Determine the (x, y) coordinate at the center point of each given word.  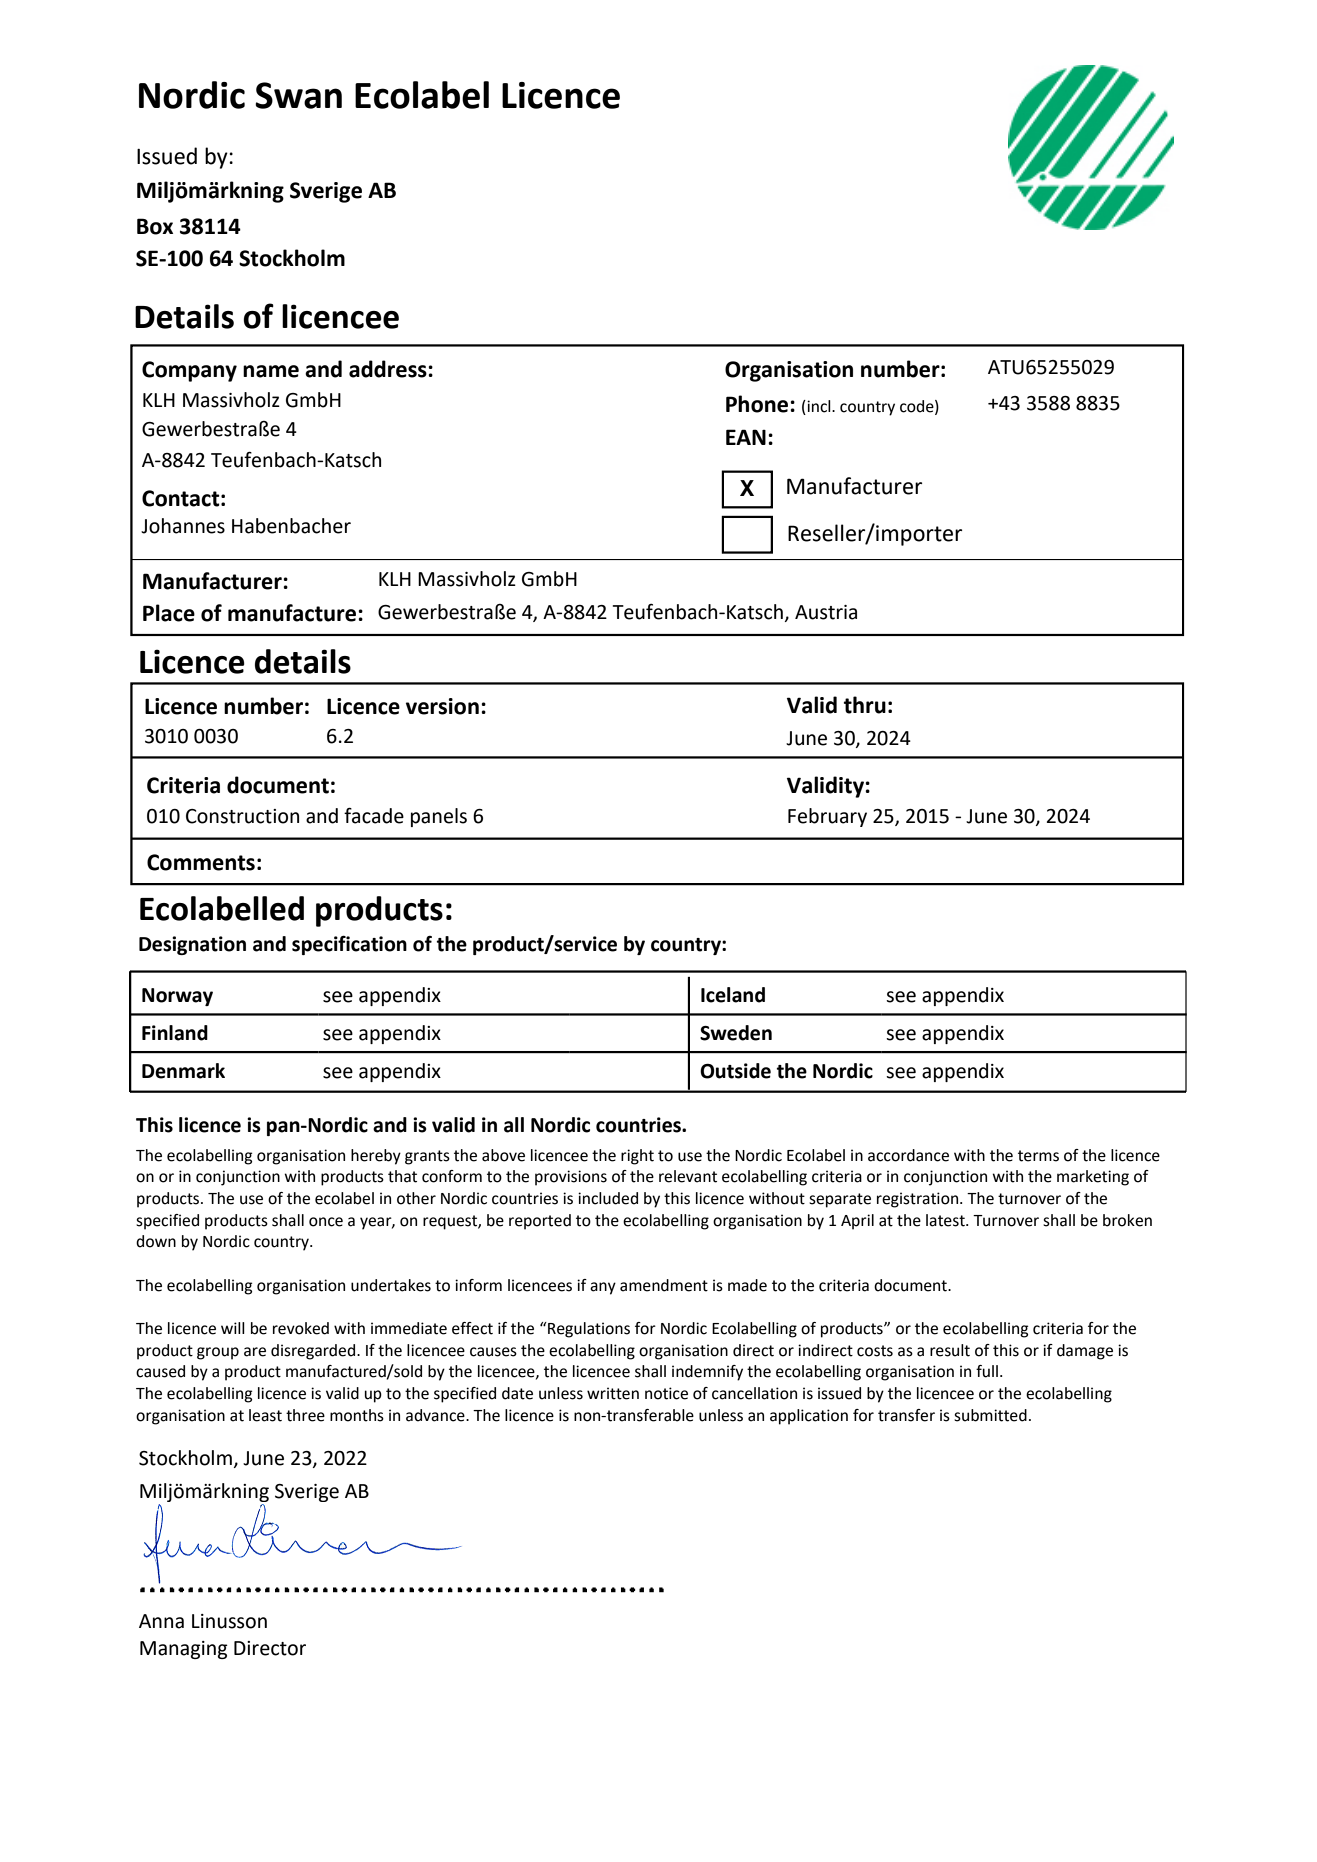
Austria (826, 612)
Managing (184, 1650)
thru (865, 705)
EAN (746, 437)
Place (169, 613)
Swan (298, 95)
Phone (758, 404)
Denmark (183, 1071)
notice (666, 1393)
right (637, 1157)
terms (1038, 1156)
